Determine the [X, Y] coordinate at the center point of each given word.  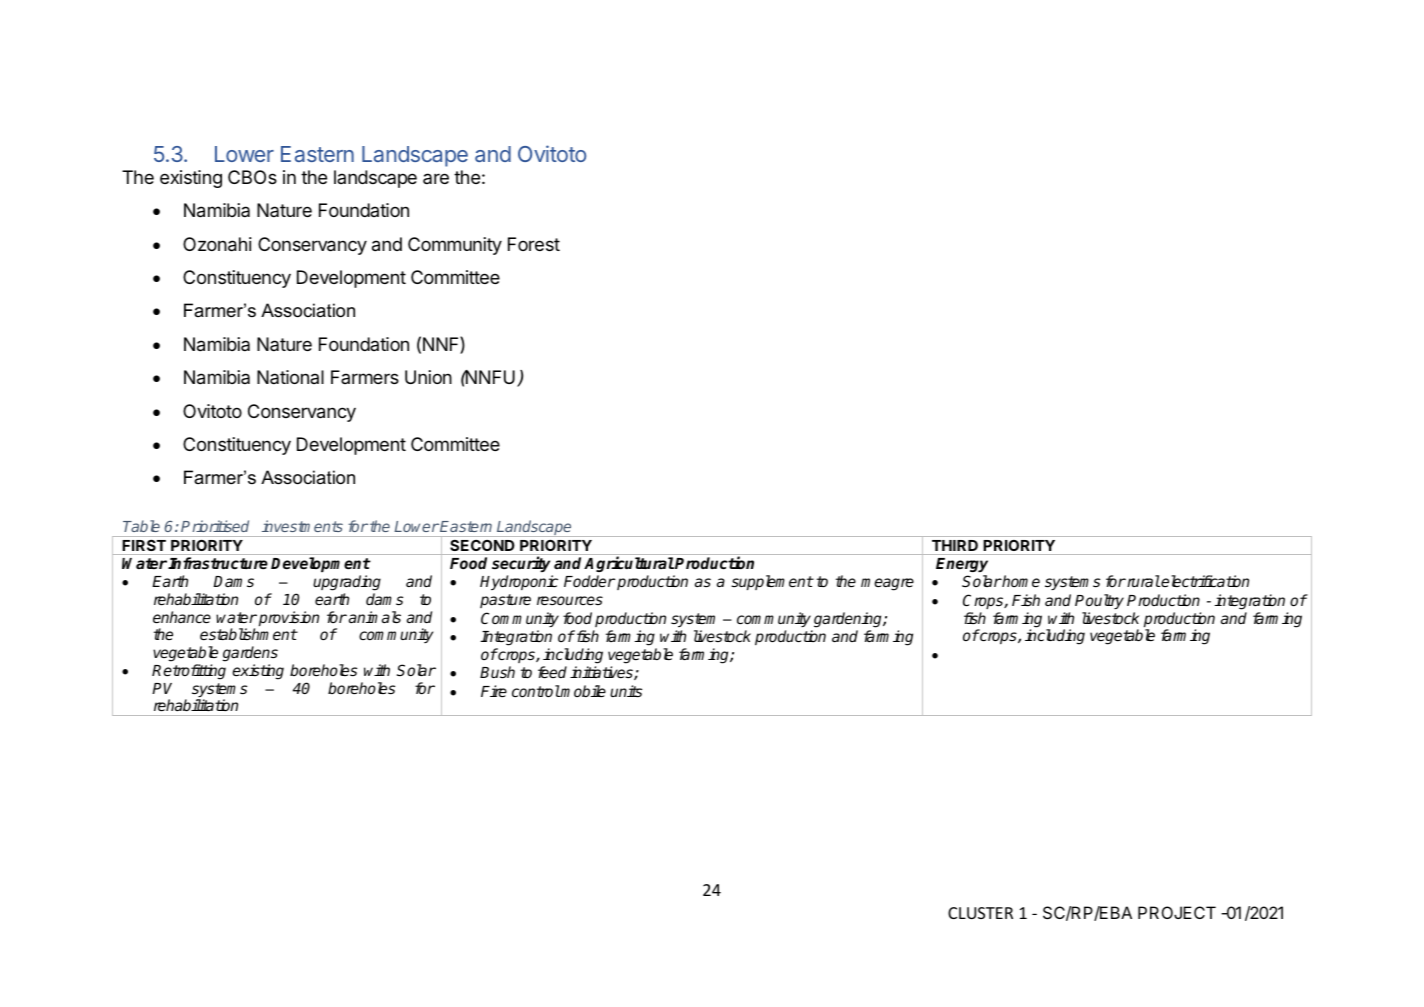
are [436, 178]
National [290, 377]
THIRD [955, 545]
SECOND [482, 545]
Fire [494, 691]
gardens [250, 654]
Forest [534, 244]
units [626, 691]
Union [428, 377]
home [1020, 581]
